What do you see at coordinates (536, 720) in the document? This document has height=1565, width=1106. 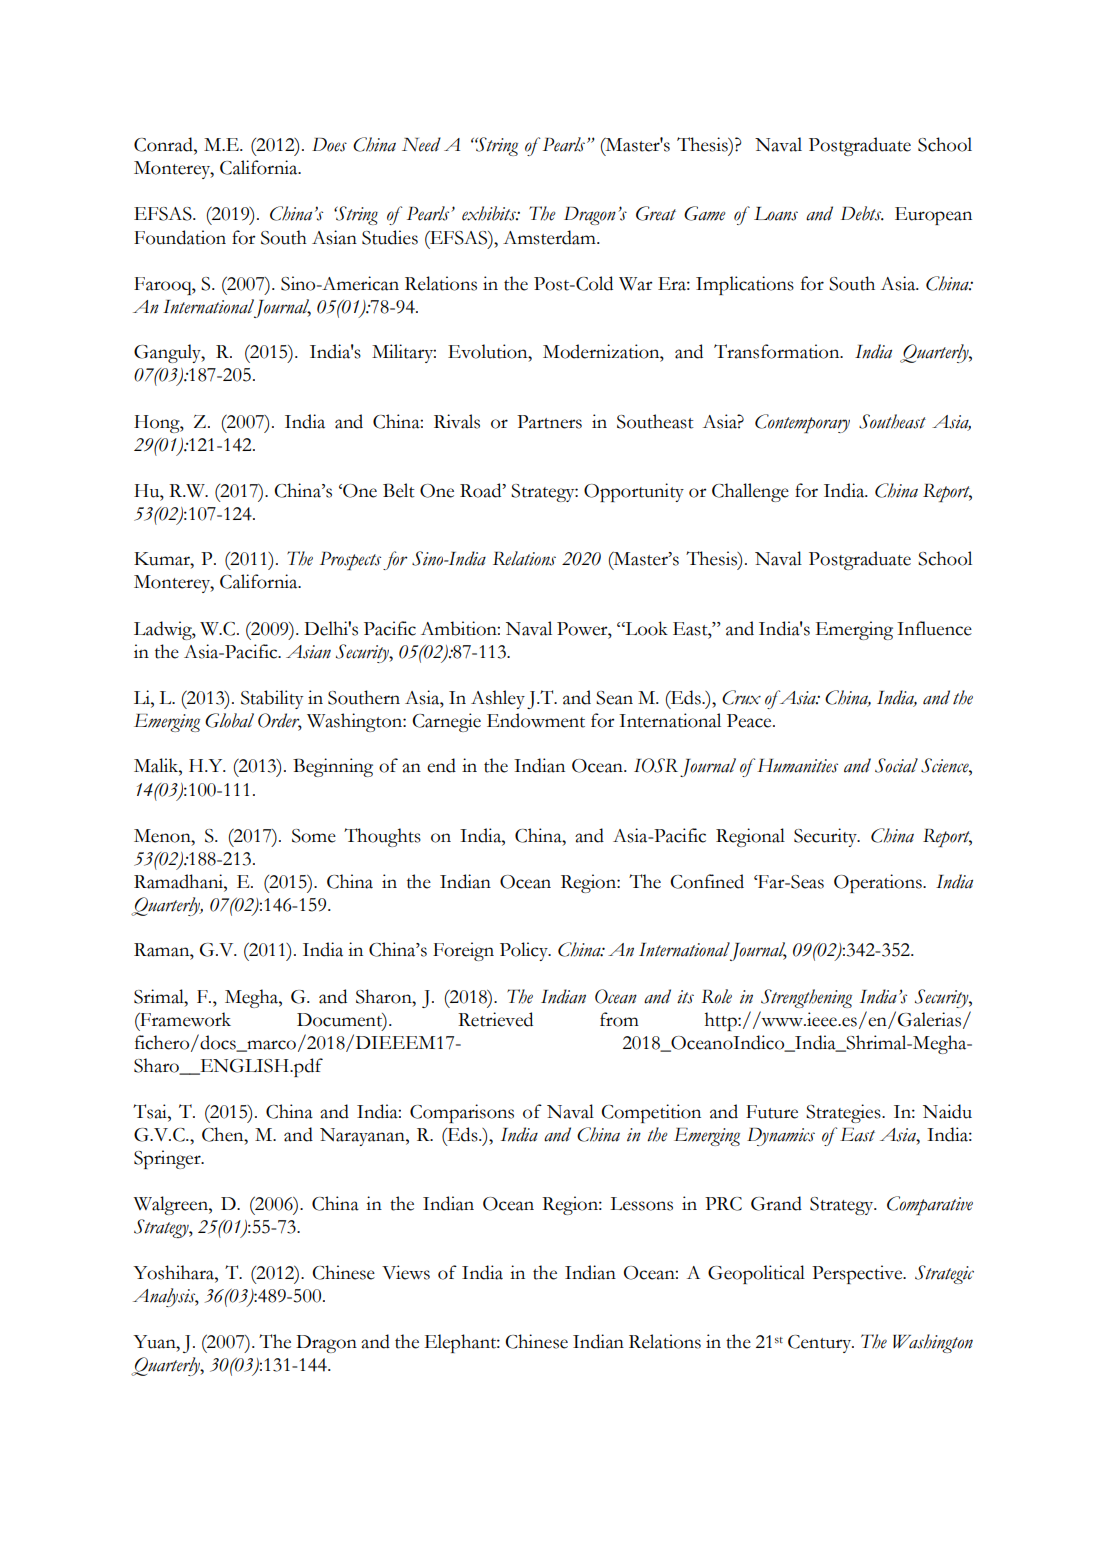 I see `Endowment` at bounding box center [536, 720].
